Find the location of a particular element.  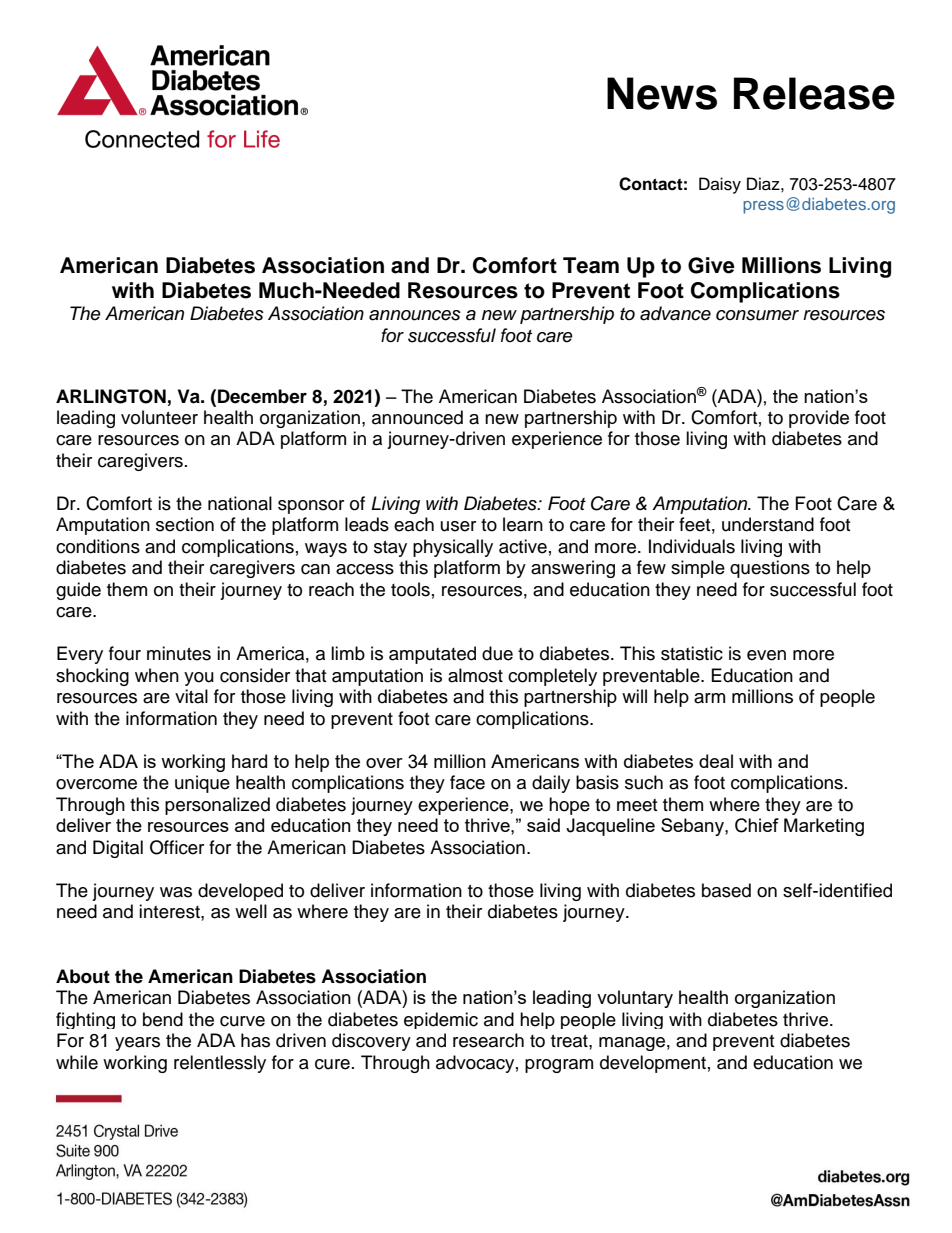

bend is located at coordinates (163, 1019).
